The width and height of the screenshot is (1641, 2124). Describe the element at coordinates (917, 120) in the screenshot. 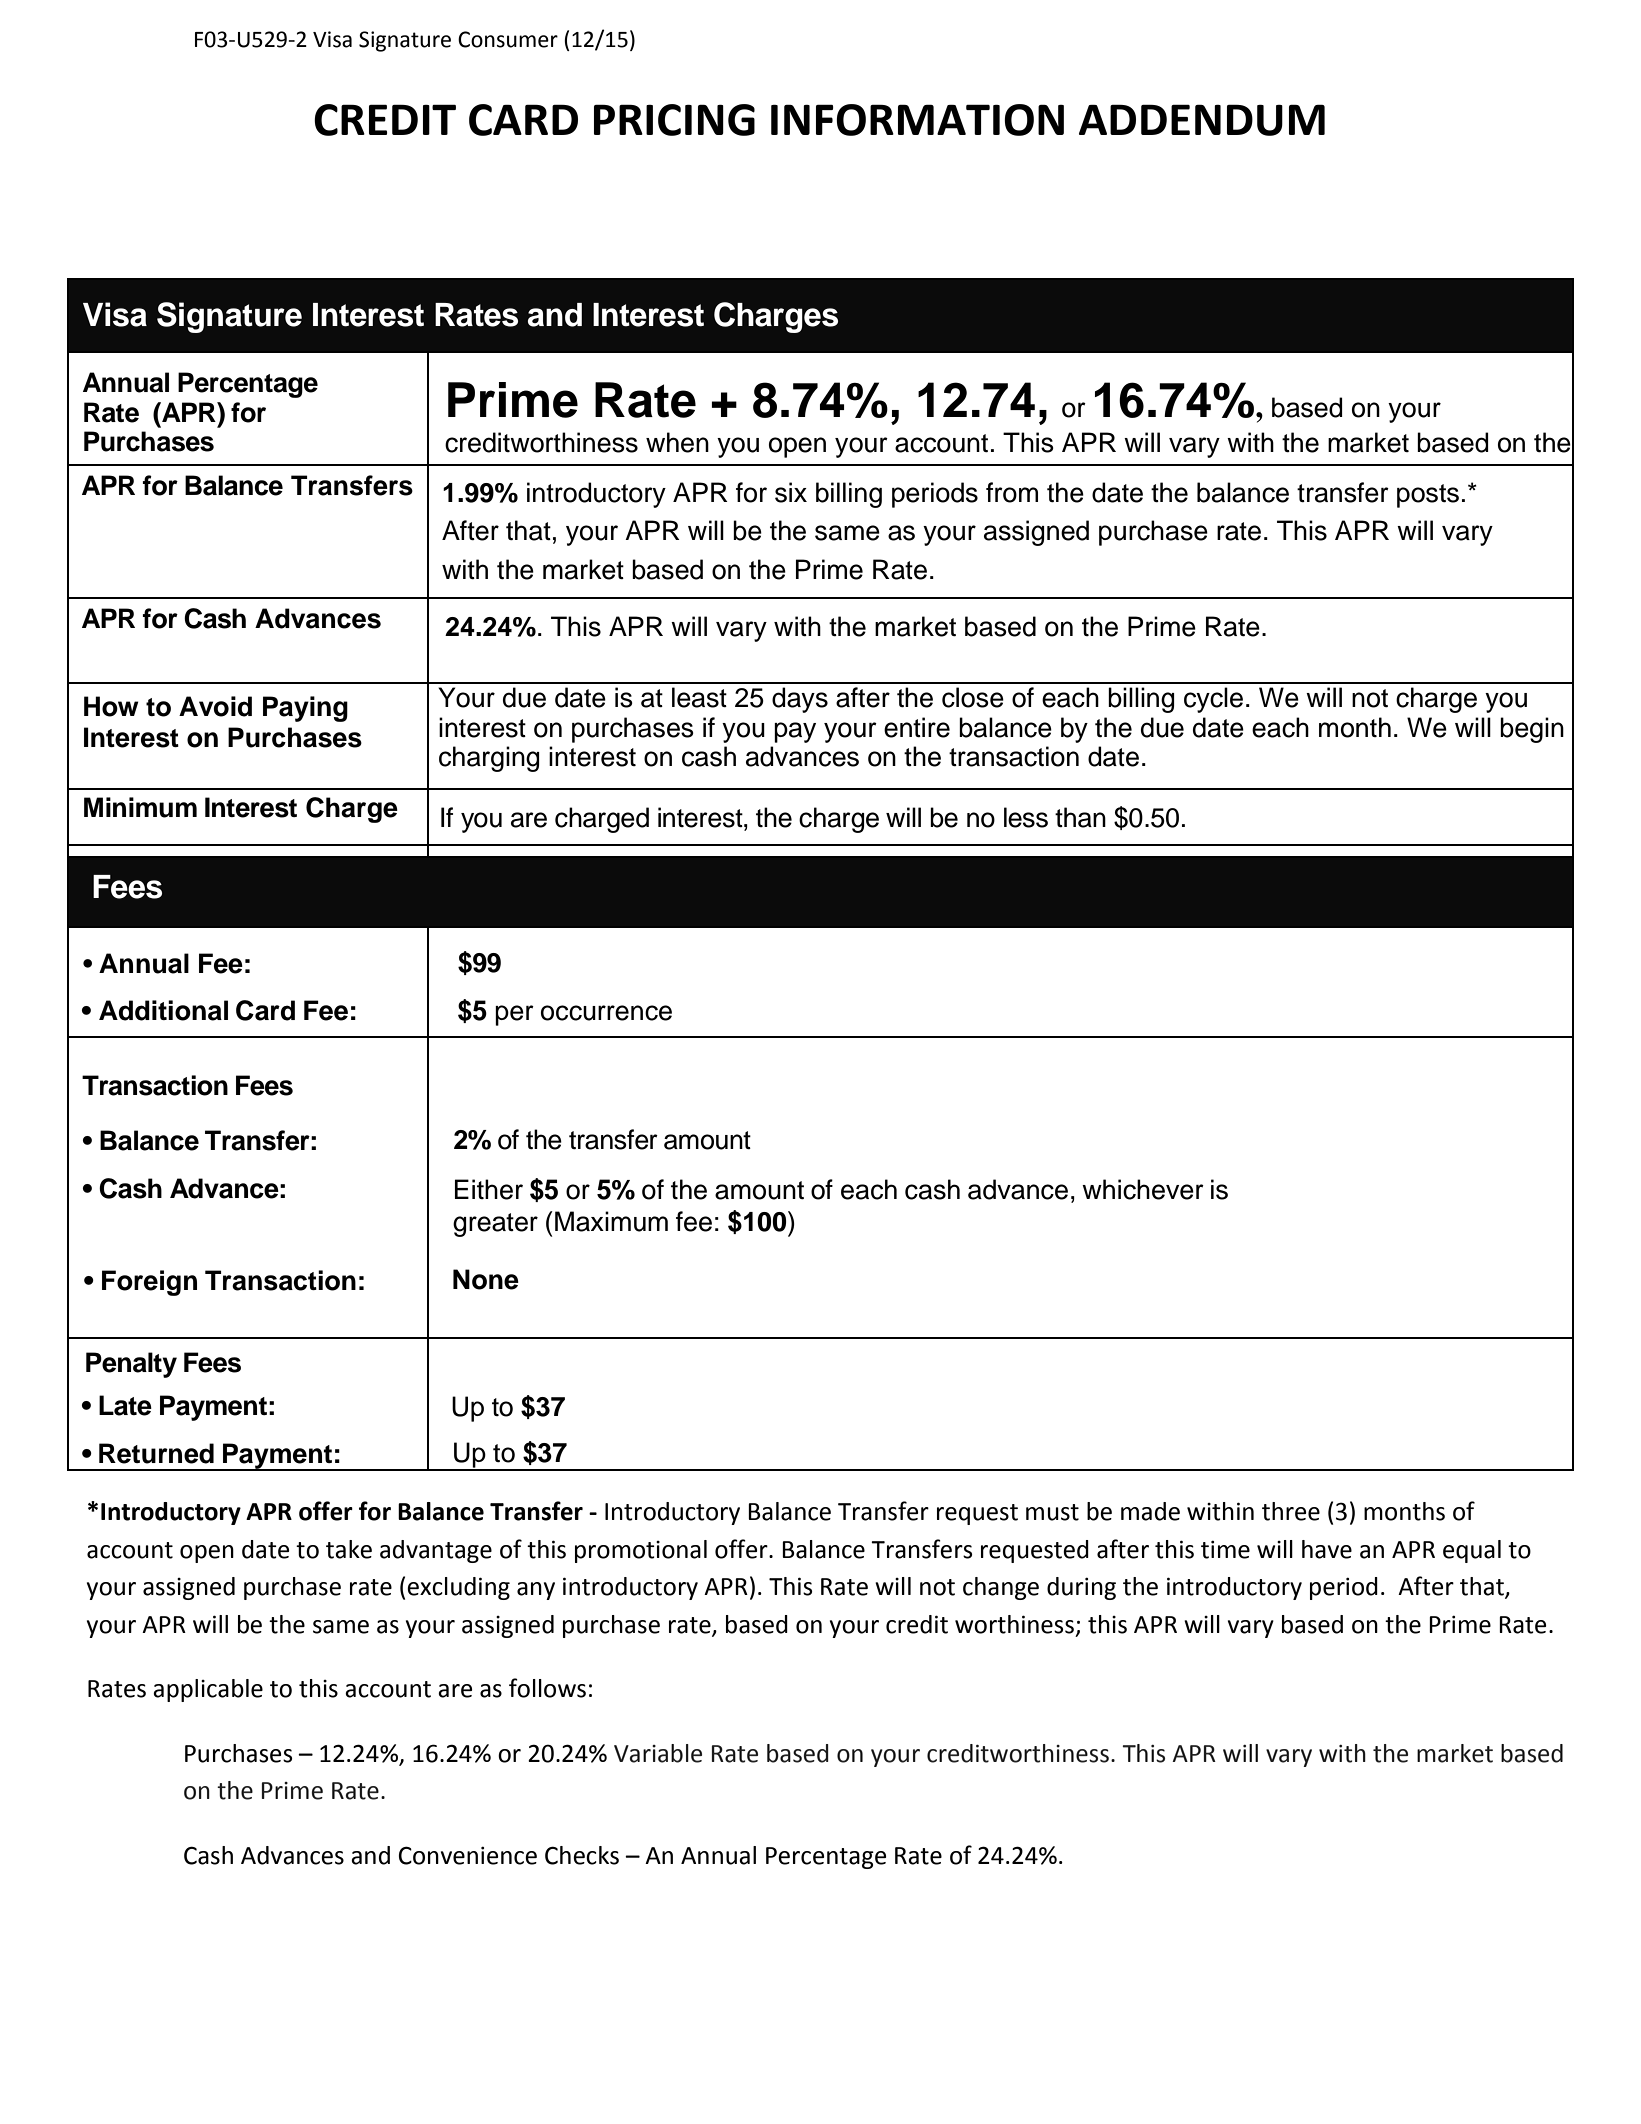

I see `INFORMATION` at that location.
